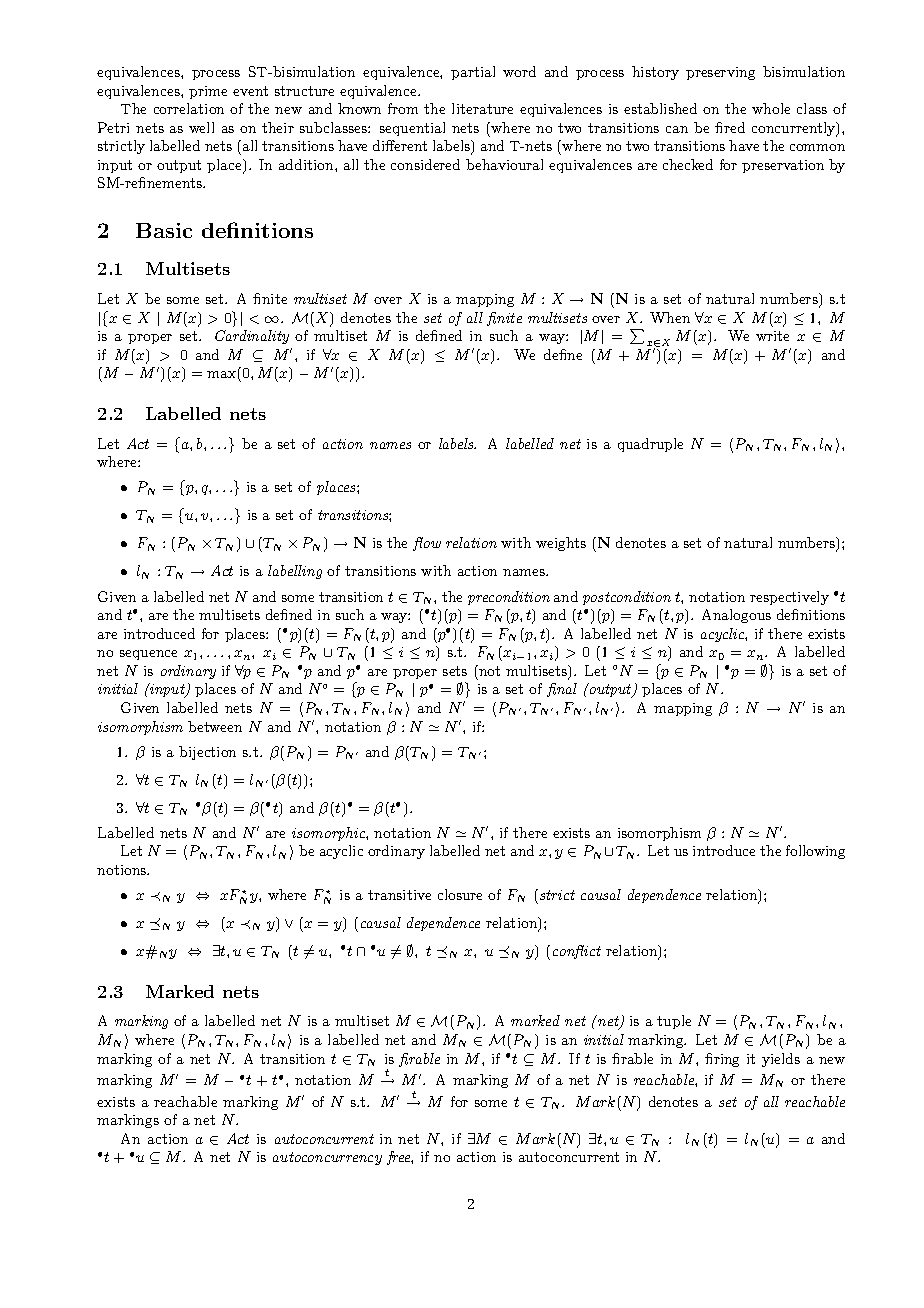 Image resolution: width=924 pixels, height=1308 pixels. I want to click on final, so click(562, 690).
